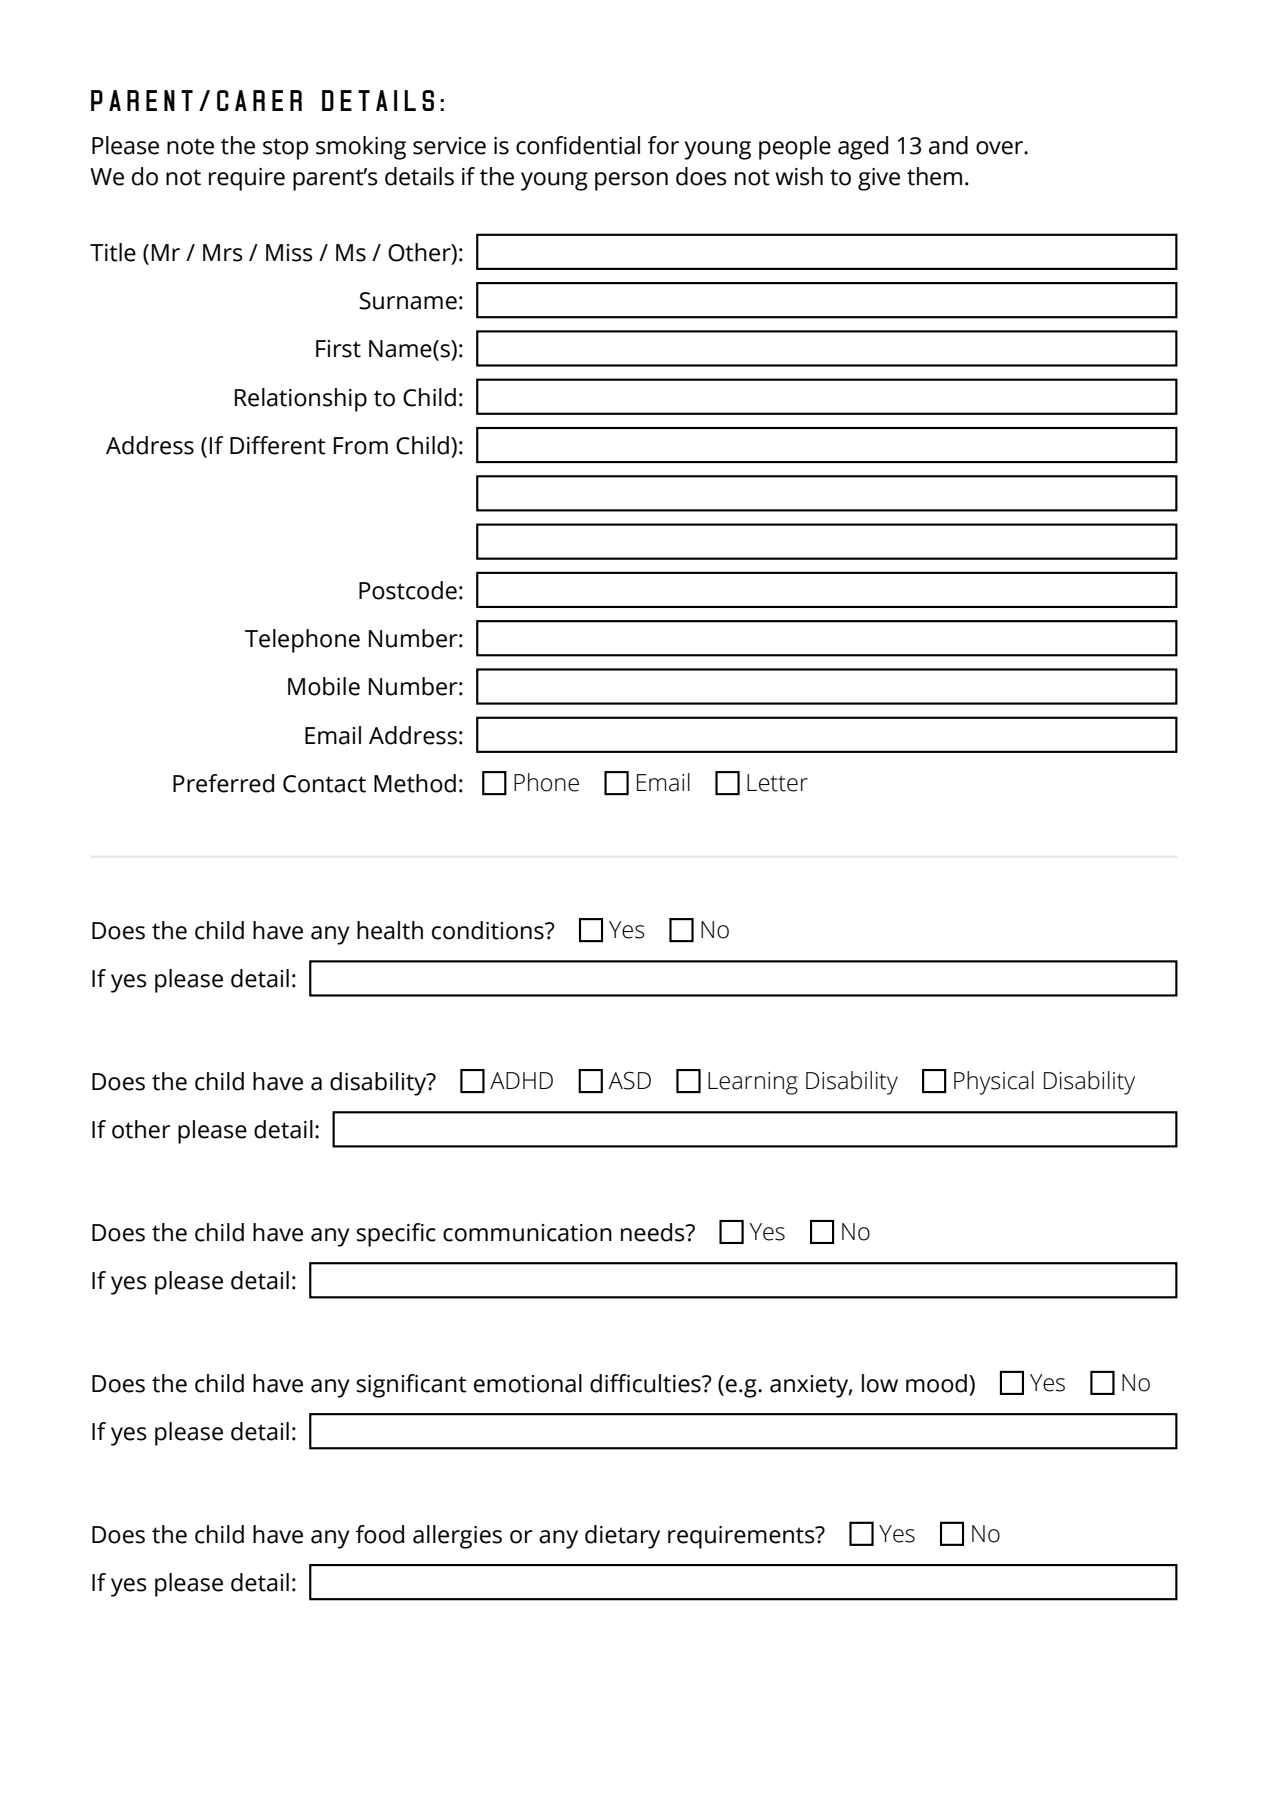  I want to click on Postcode, so click(408, 590).
